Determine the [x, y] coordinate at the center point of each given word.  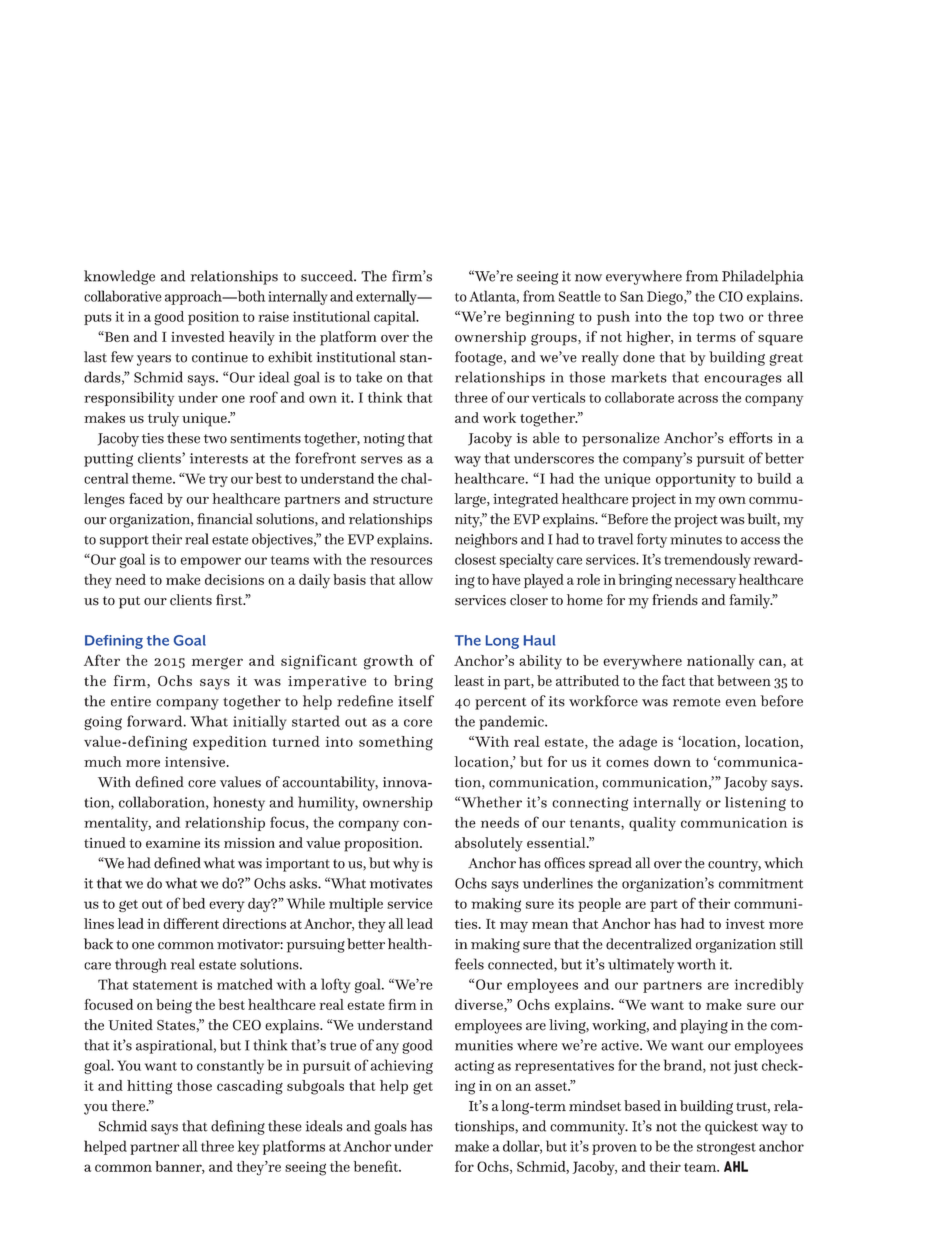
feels [469, 964]
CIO [731, 296]
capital [396, 318]
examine [173, 843]
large [471, 500]
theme [153, 478]
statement [165, 985]
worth [696, 964]
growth [388, 662]
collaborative [123, 296]
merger [217, 663]
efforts [751, 438]
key [248, 1147]
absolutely [489, 844]
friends [675, 600]
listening [755, 803]
